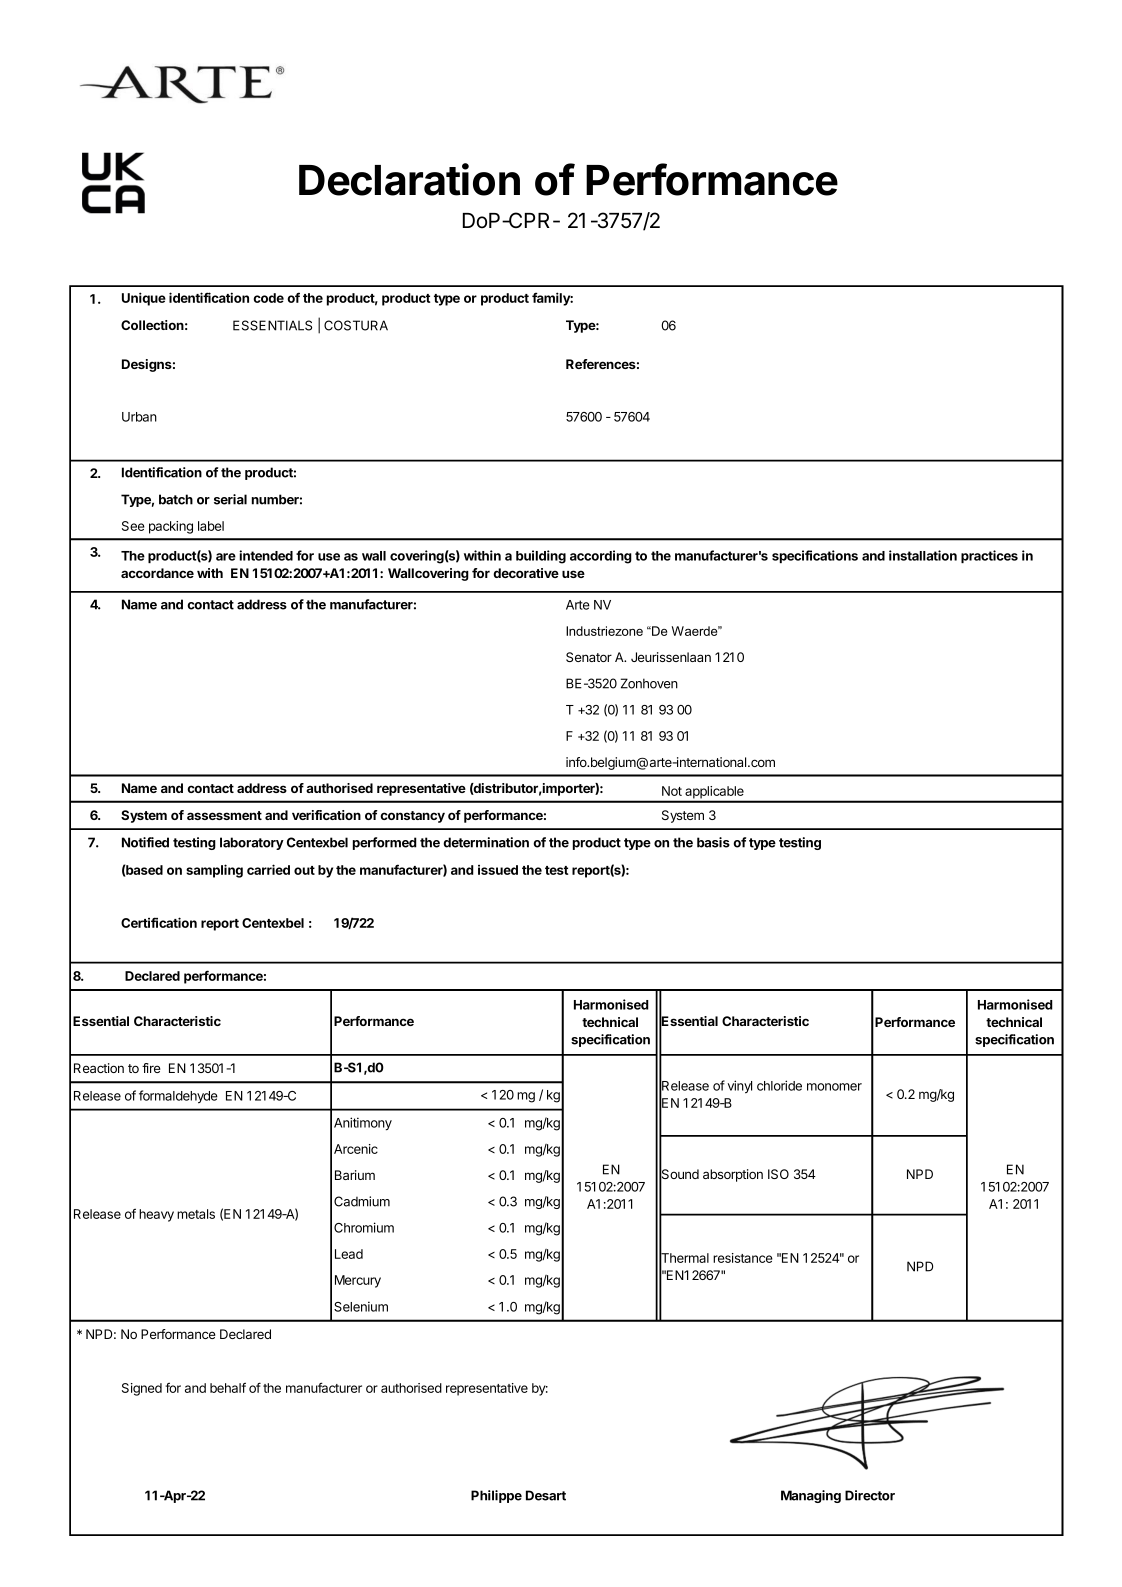  Describe the element at coordinates (409, 179) in the page. I see `Declaration` at that location.
